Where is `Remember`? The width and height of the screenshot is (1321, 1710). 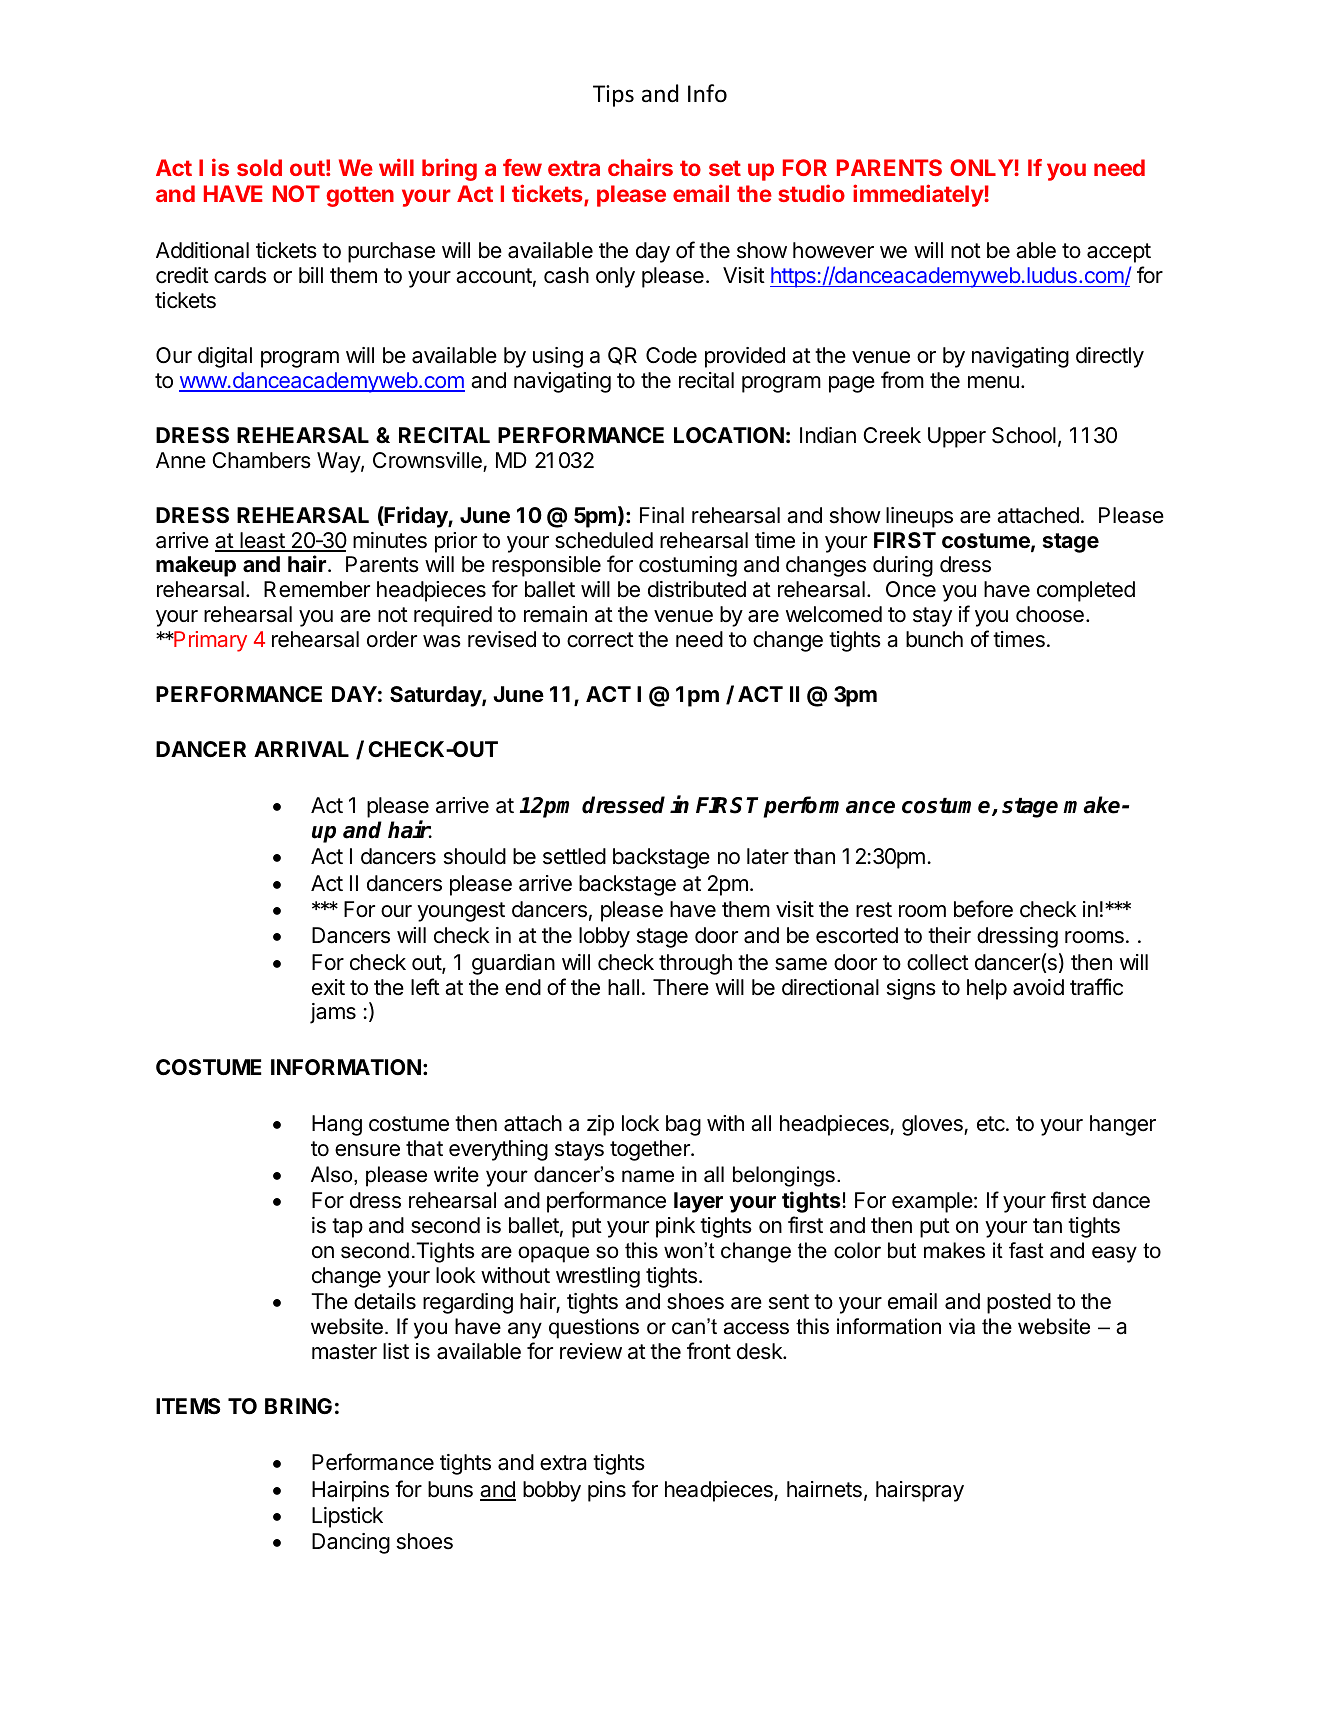 Remember is located at coordinates (317, 589).
